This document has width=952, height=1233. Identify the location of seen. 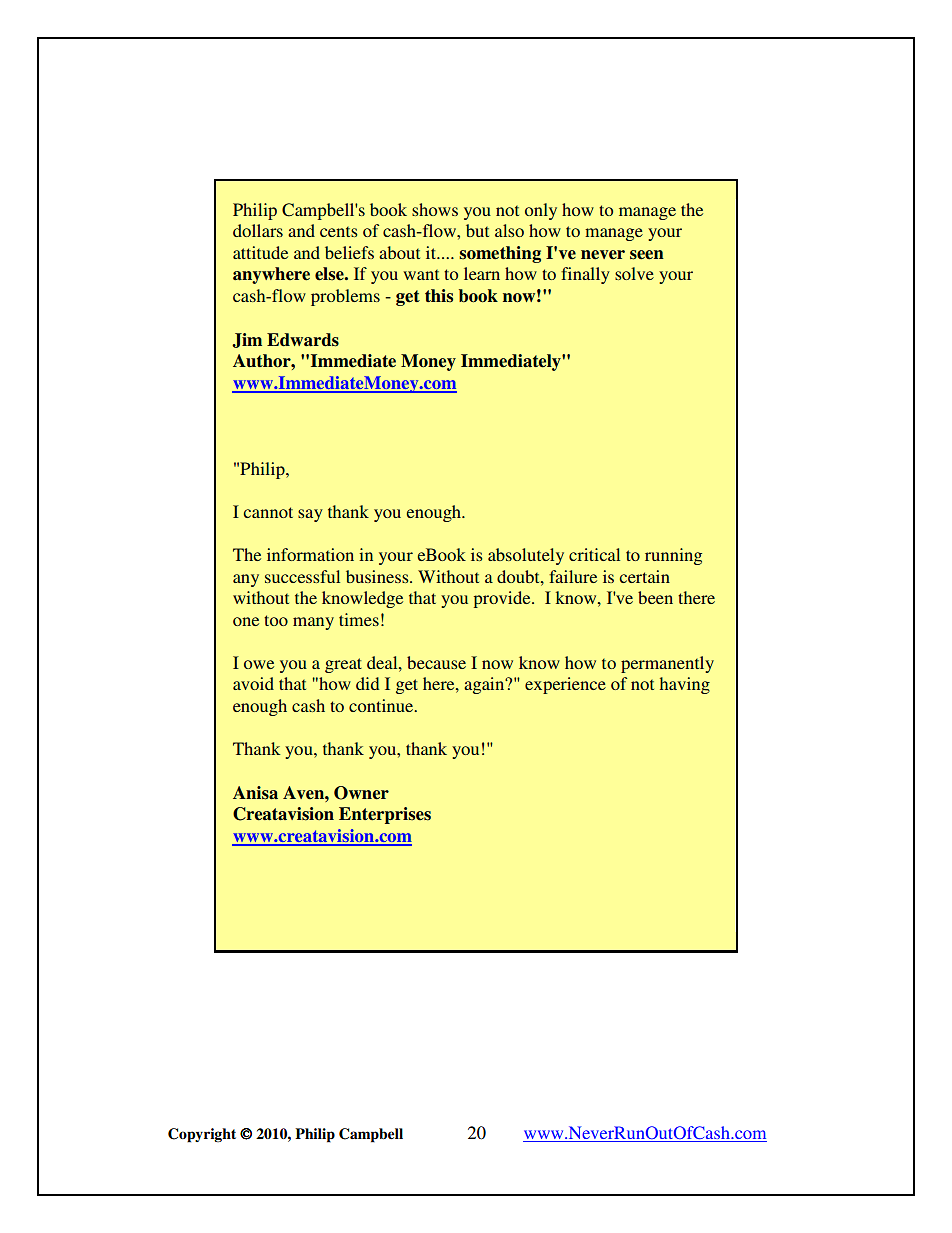
(647, 255).
